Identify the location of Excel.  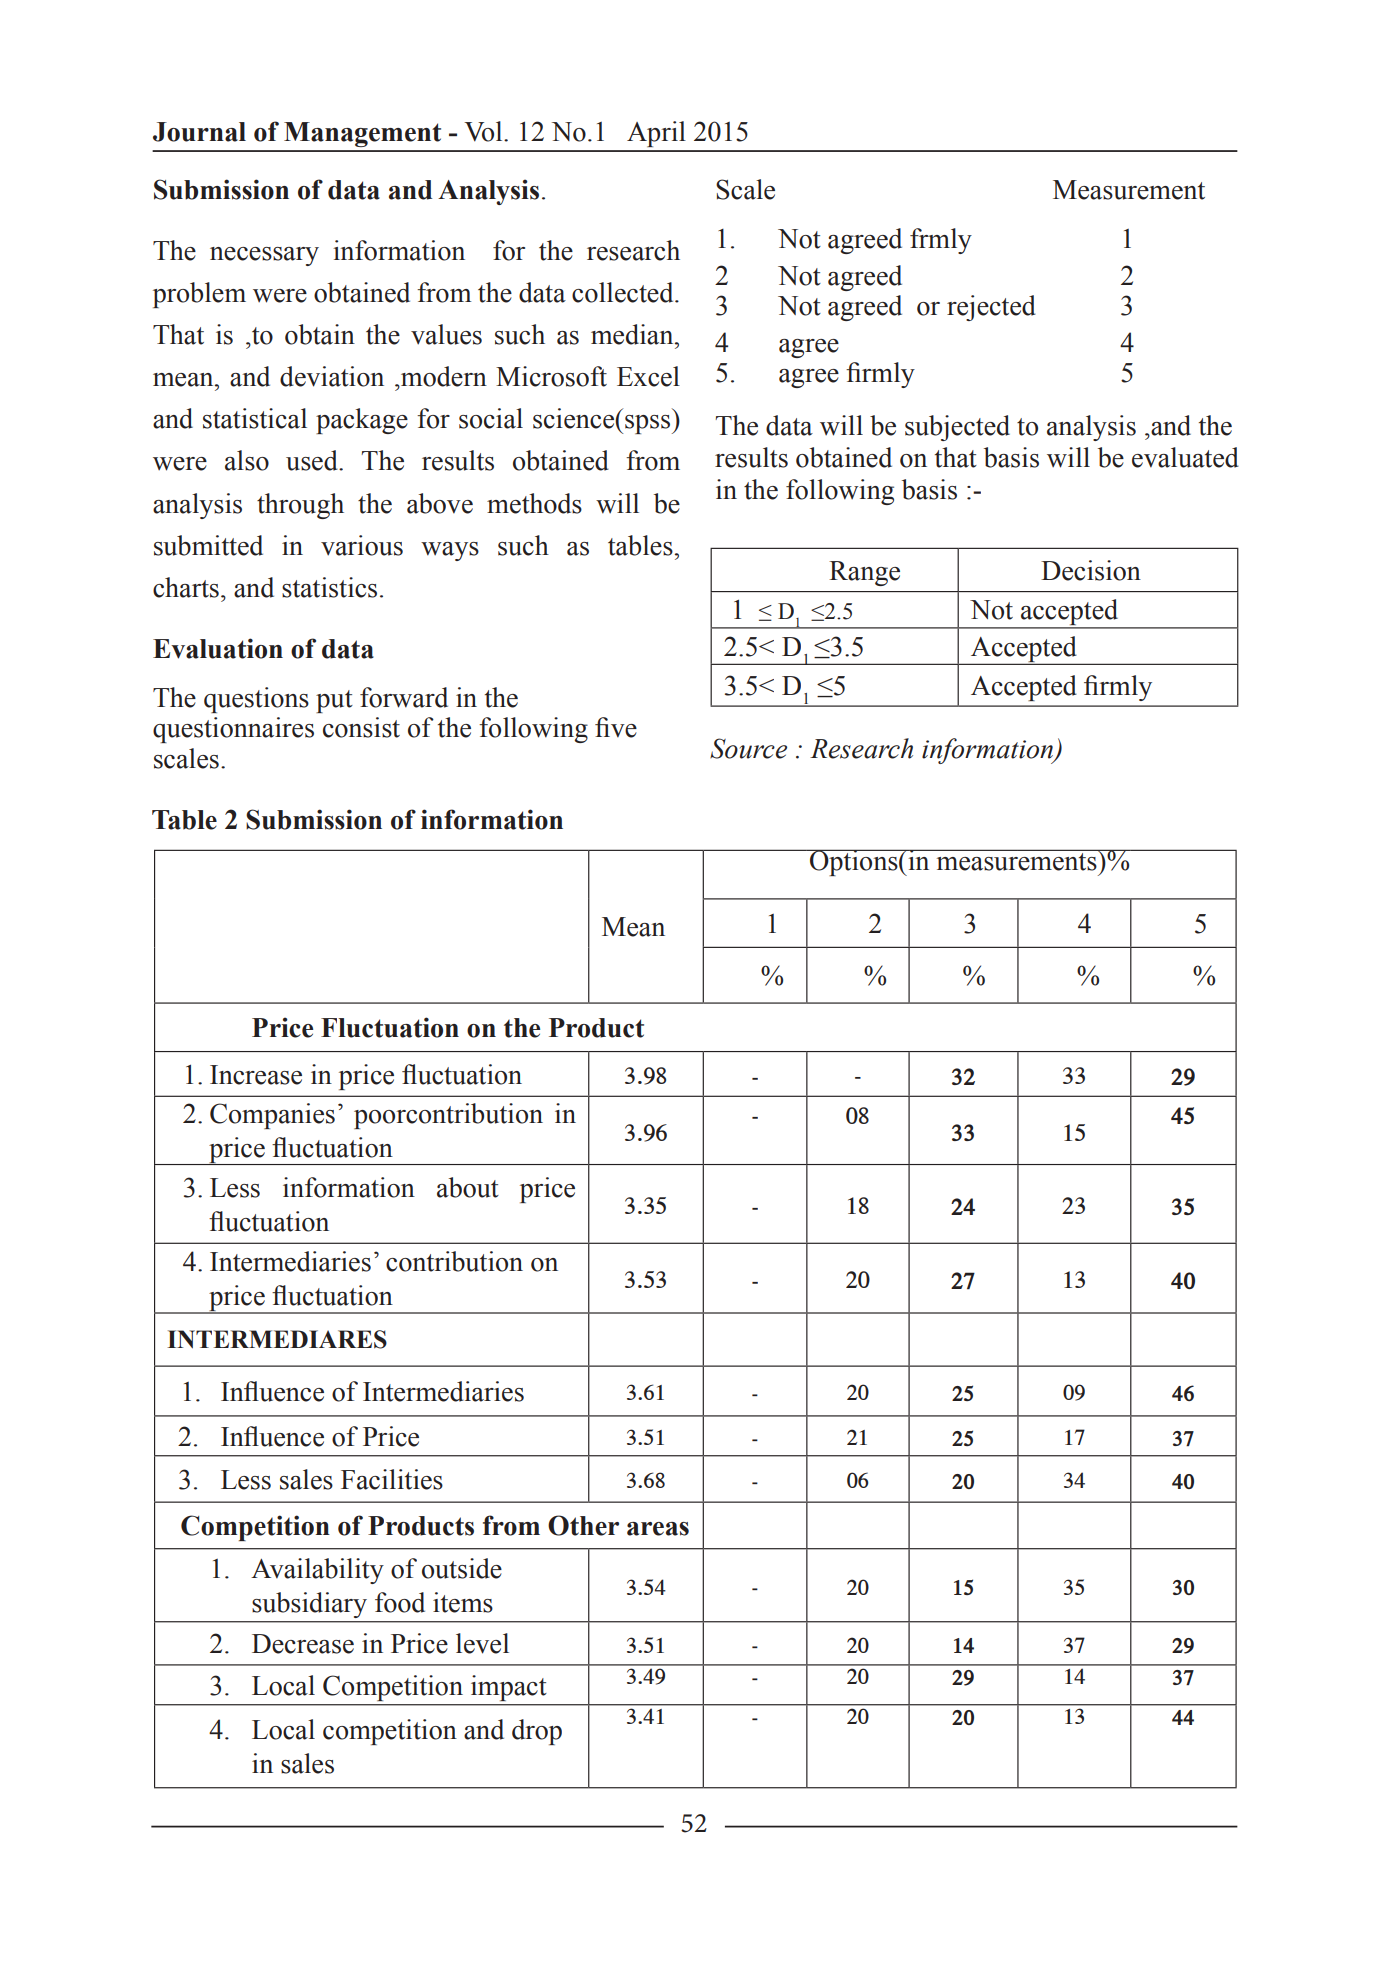
(648, 376).
